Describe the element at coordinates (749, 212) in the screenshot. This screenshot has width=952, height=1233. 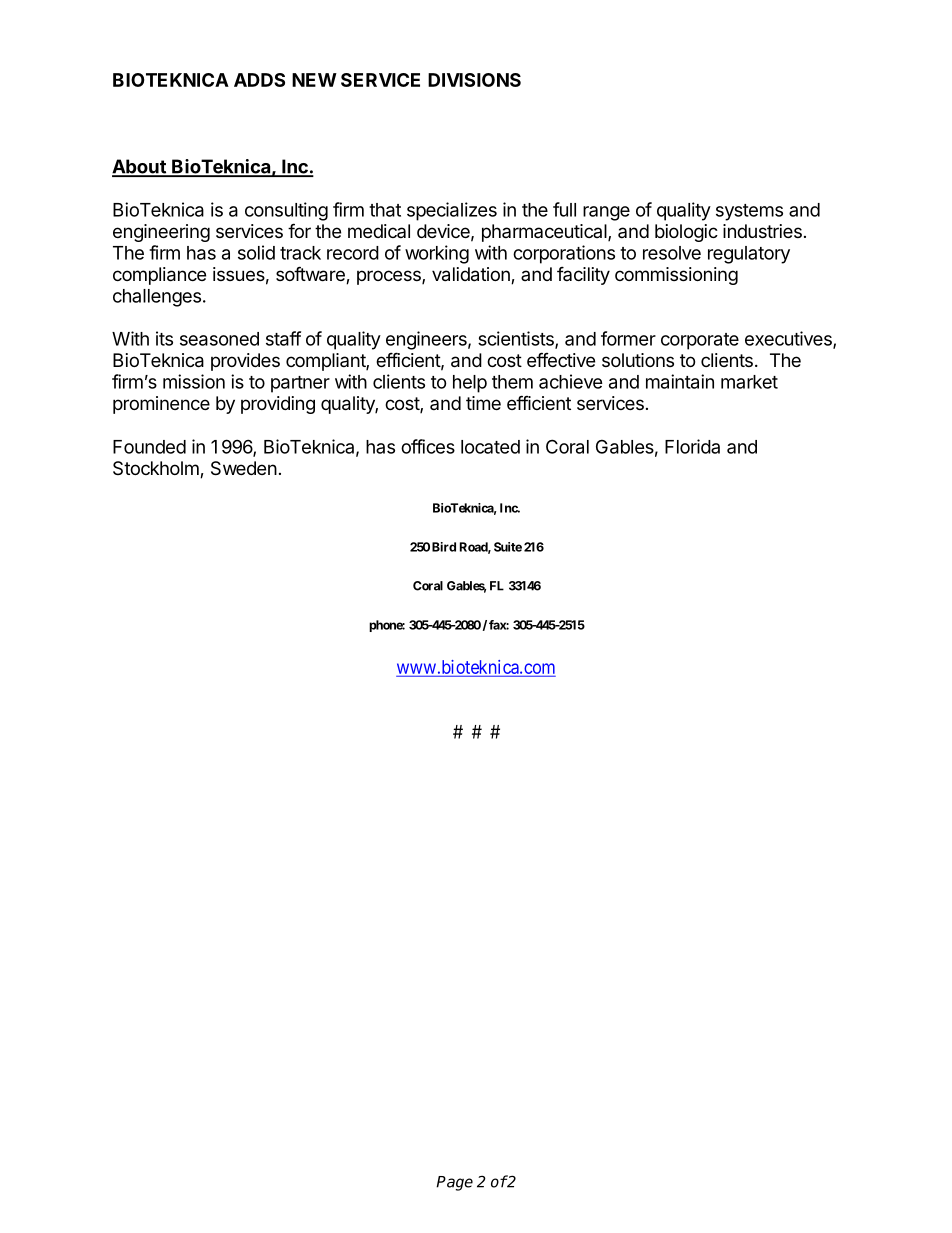
I see `systems` at that location.
